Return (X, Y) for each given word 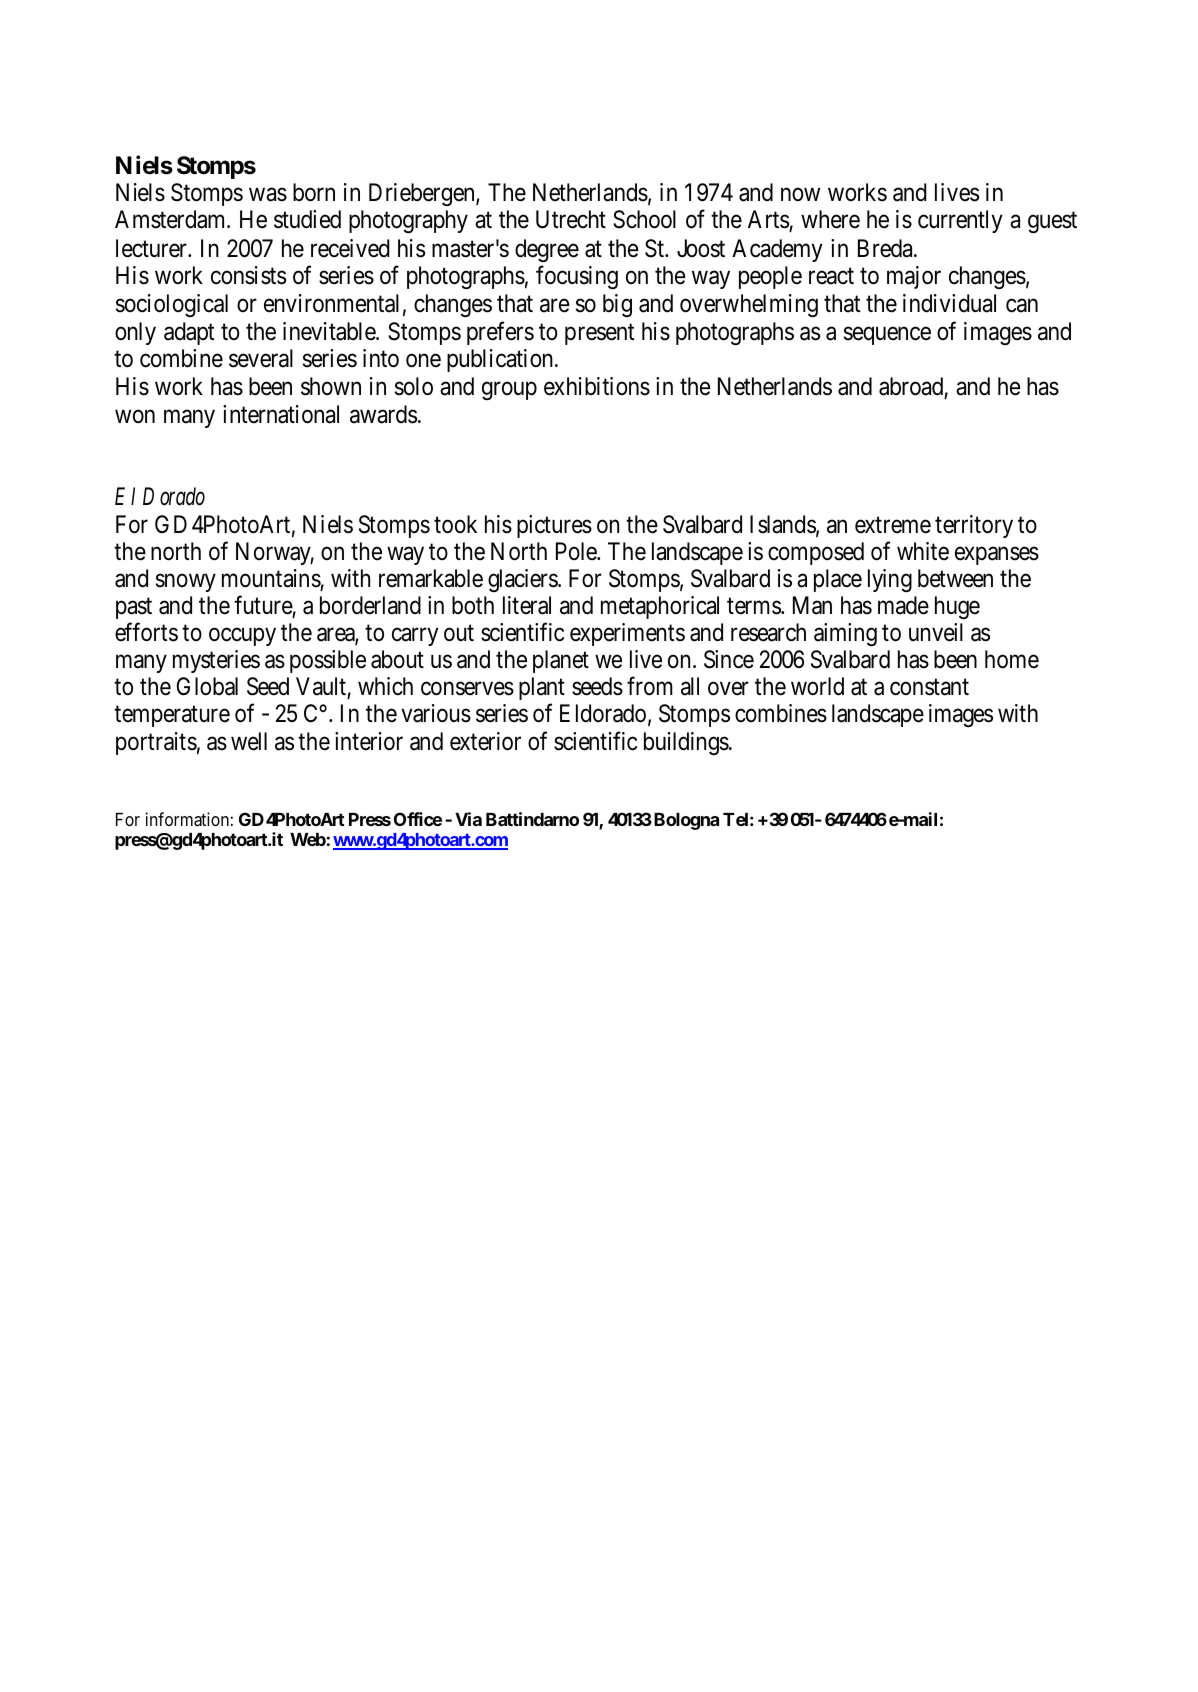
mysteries (216, 661)
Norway (275, 553)
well (249, 741)
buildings (687, 743)
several (261, 358)
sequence (887, 336)
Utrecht (571, 219)
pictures (554, 526)
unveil (936, 632)
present (600, 334)
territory (974, 526)
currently (960, 221)
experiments (627, 634)
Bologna (686, 821)
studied (307, 219)
